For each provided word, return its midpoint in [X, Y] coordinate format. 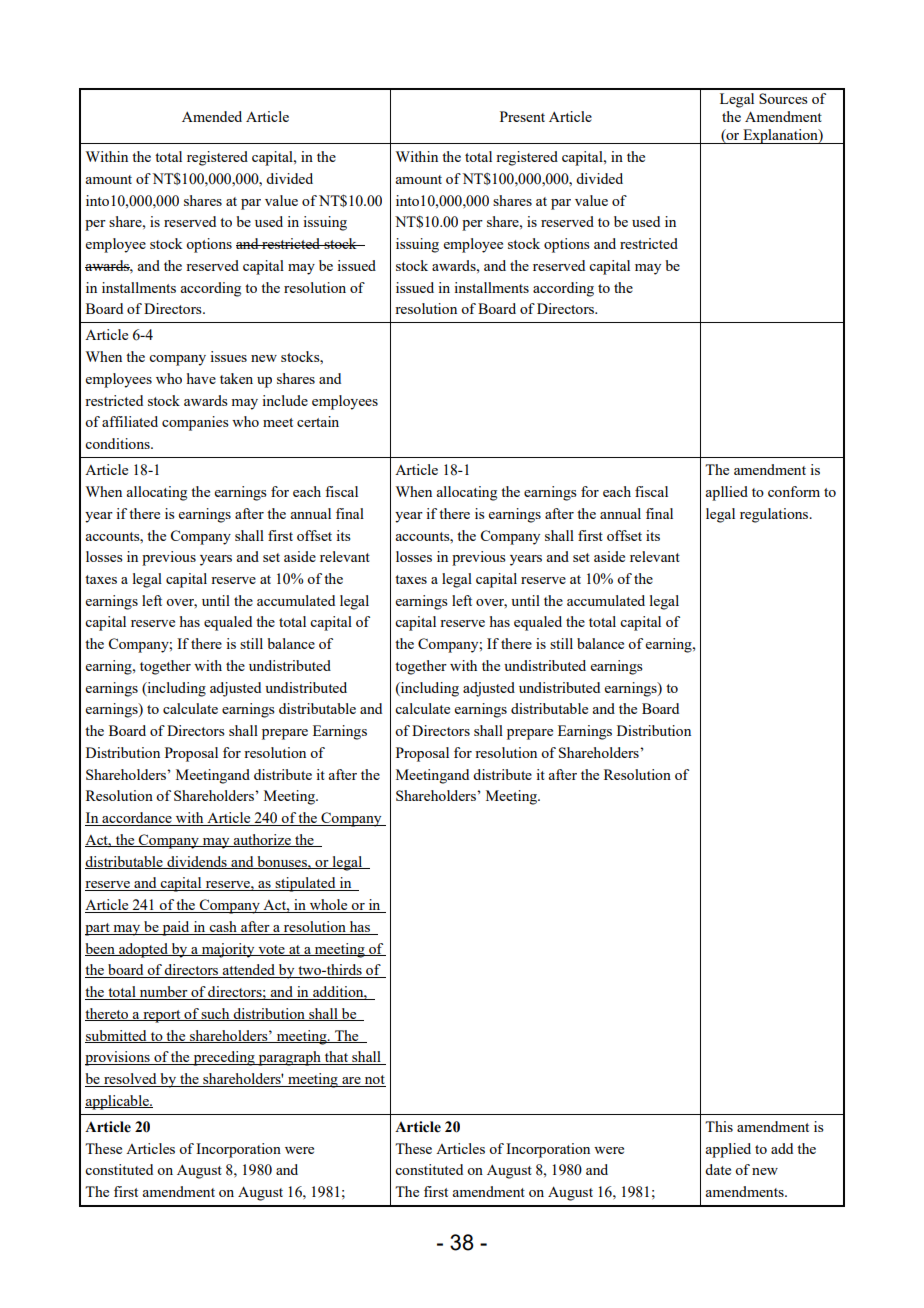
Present [522, 116]
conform [794, 491]
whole [328, 906]
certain [318, 421]
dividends [197, 862]
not [374, 1081]
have [201, 378]
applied [728, 1150]
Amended [212, 116]
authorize [262, 840]
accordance [137, 819]
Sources [783, 98]
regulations [775, 515]
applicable [118, 1102]
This [719, 1126]
